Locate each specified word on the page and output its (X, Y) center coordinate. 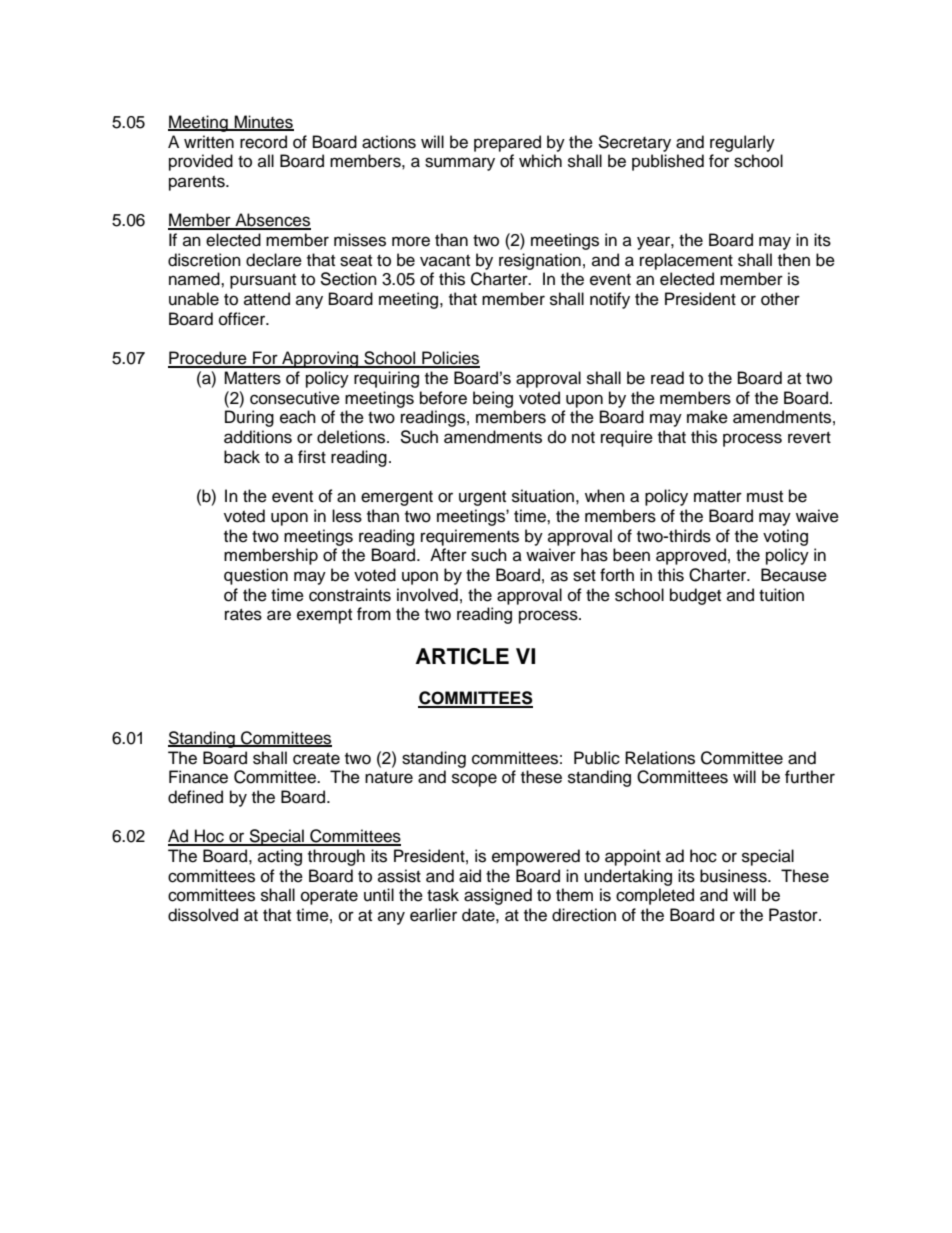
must (765, 497)
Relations (660, 758)
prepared (507, 143)
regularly (742, 143)
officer (243, 319)
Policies (450, 359)
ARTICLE (462, 656)
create (316, 759)
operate (329, 897)
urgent (482, 498)
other (780, 299)
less (347, 516)
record (263, 142)
